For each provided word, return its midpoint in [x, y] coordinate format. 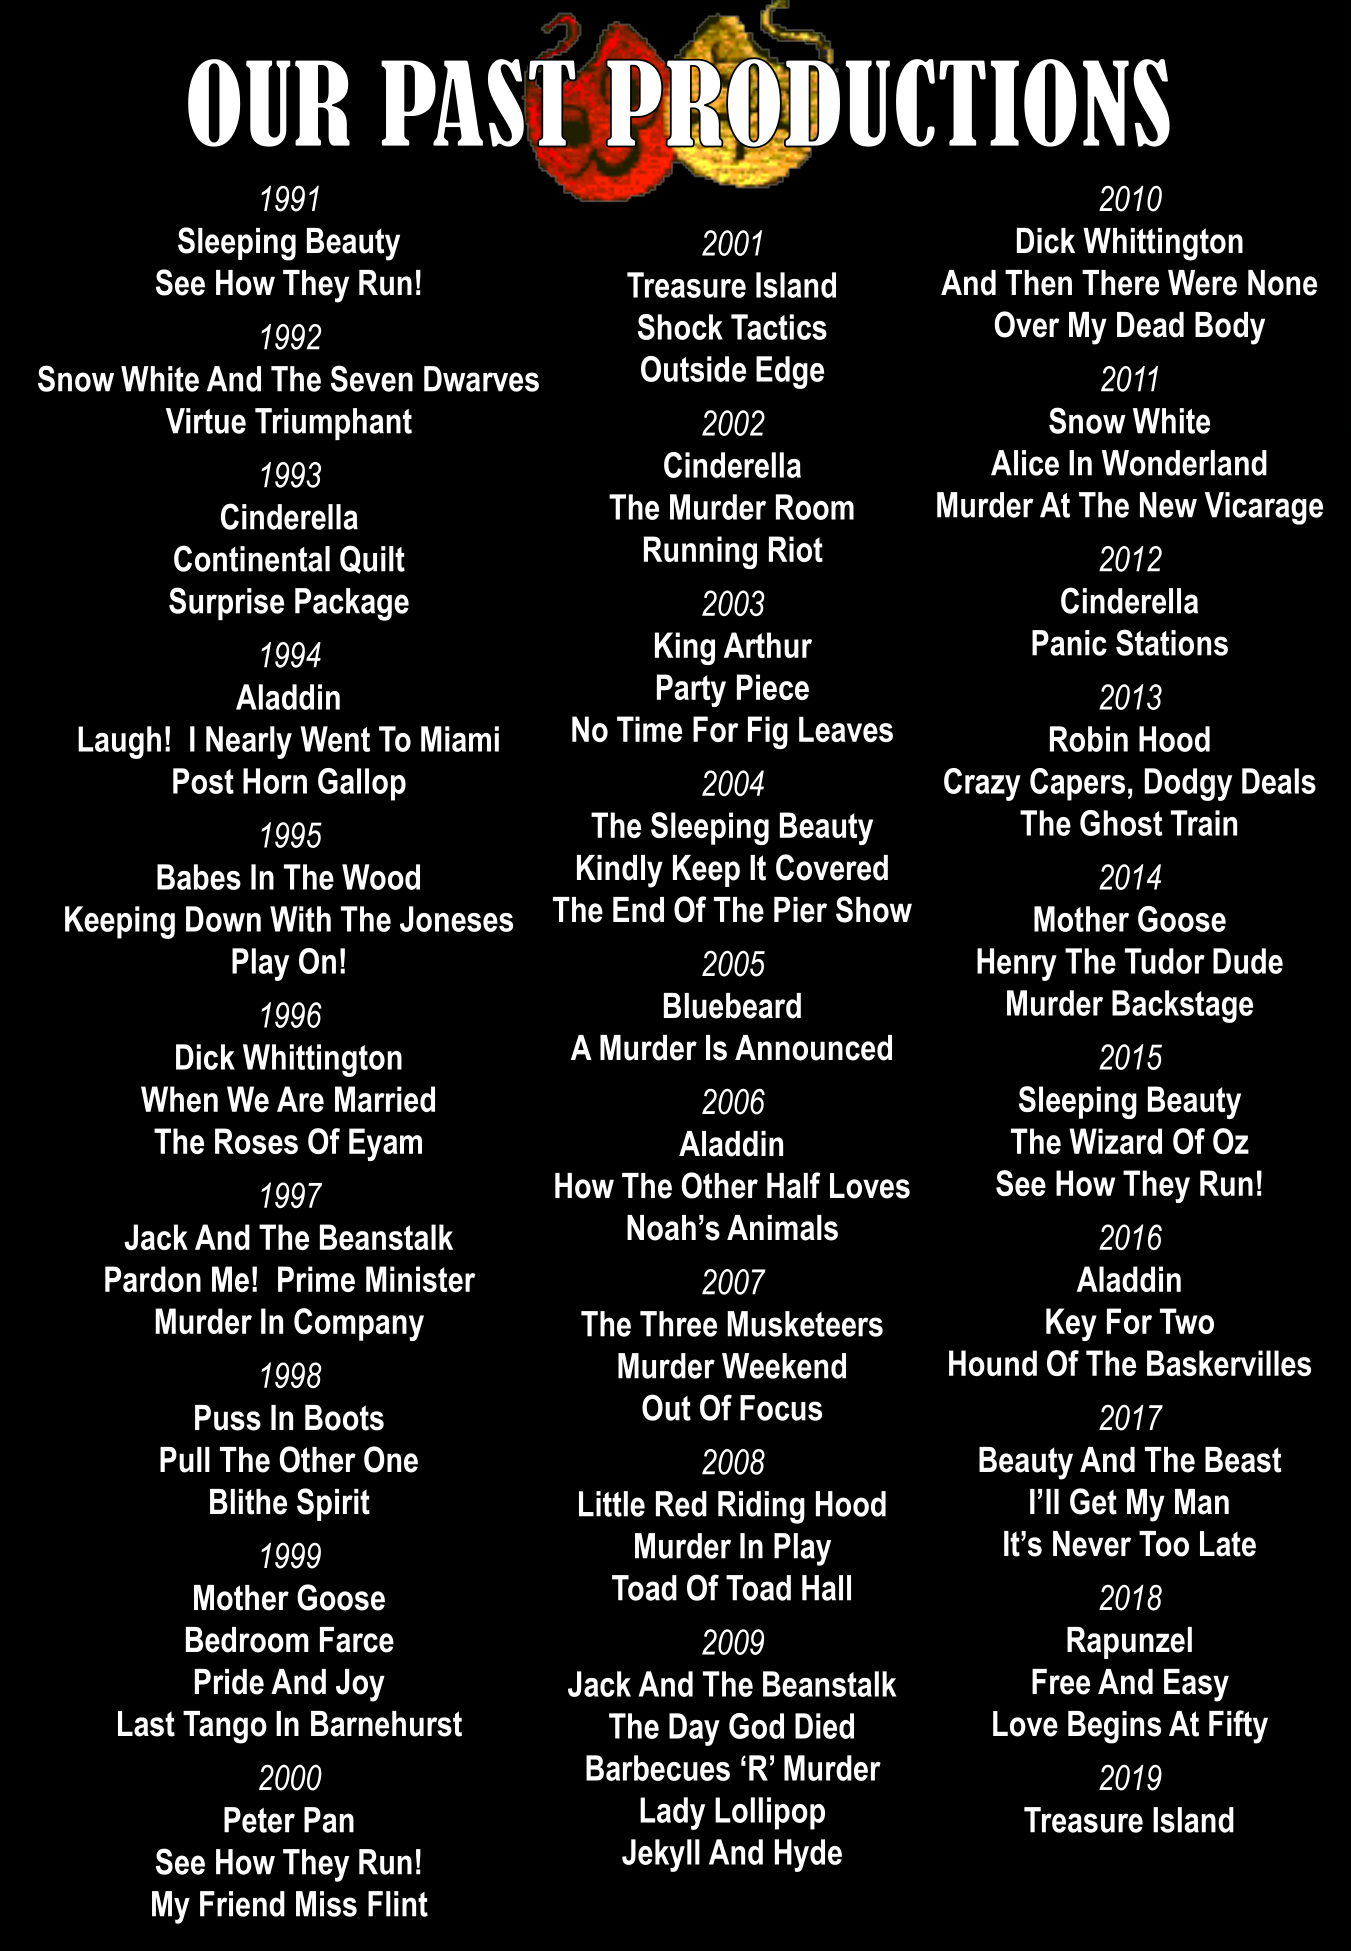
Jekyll [661, 1855]
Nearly [249, 742]
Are [300, 1099]
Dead [1150, 325]
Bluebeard [732, 1006]
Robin [1089, 739]
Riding [761, 1507]
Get [1093, 1501]
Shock [680, 327]
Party [691, 690]
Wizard [1115, 1141]
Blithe [248, 1502]
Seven [372, 378]
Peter [259, 1820]
